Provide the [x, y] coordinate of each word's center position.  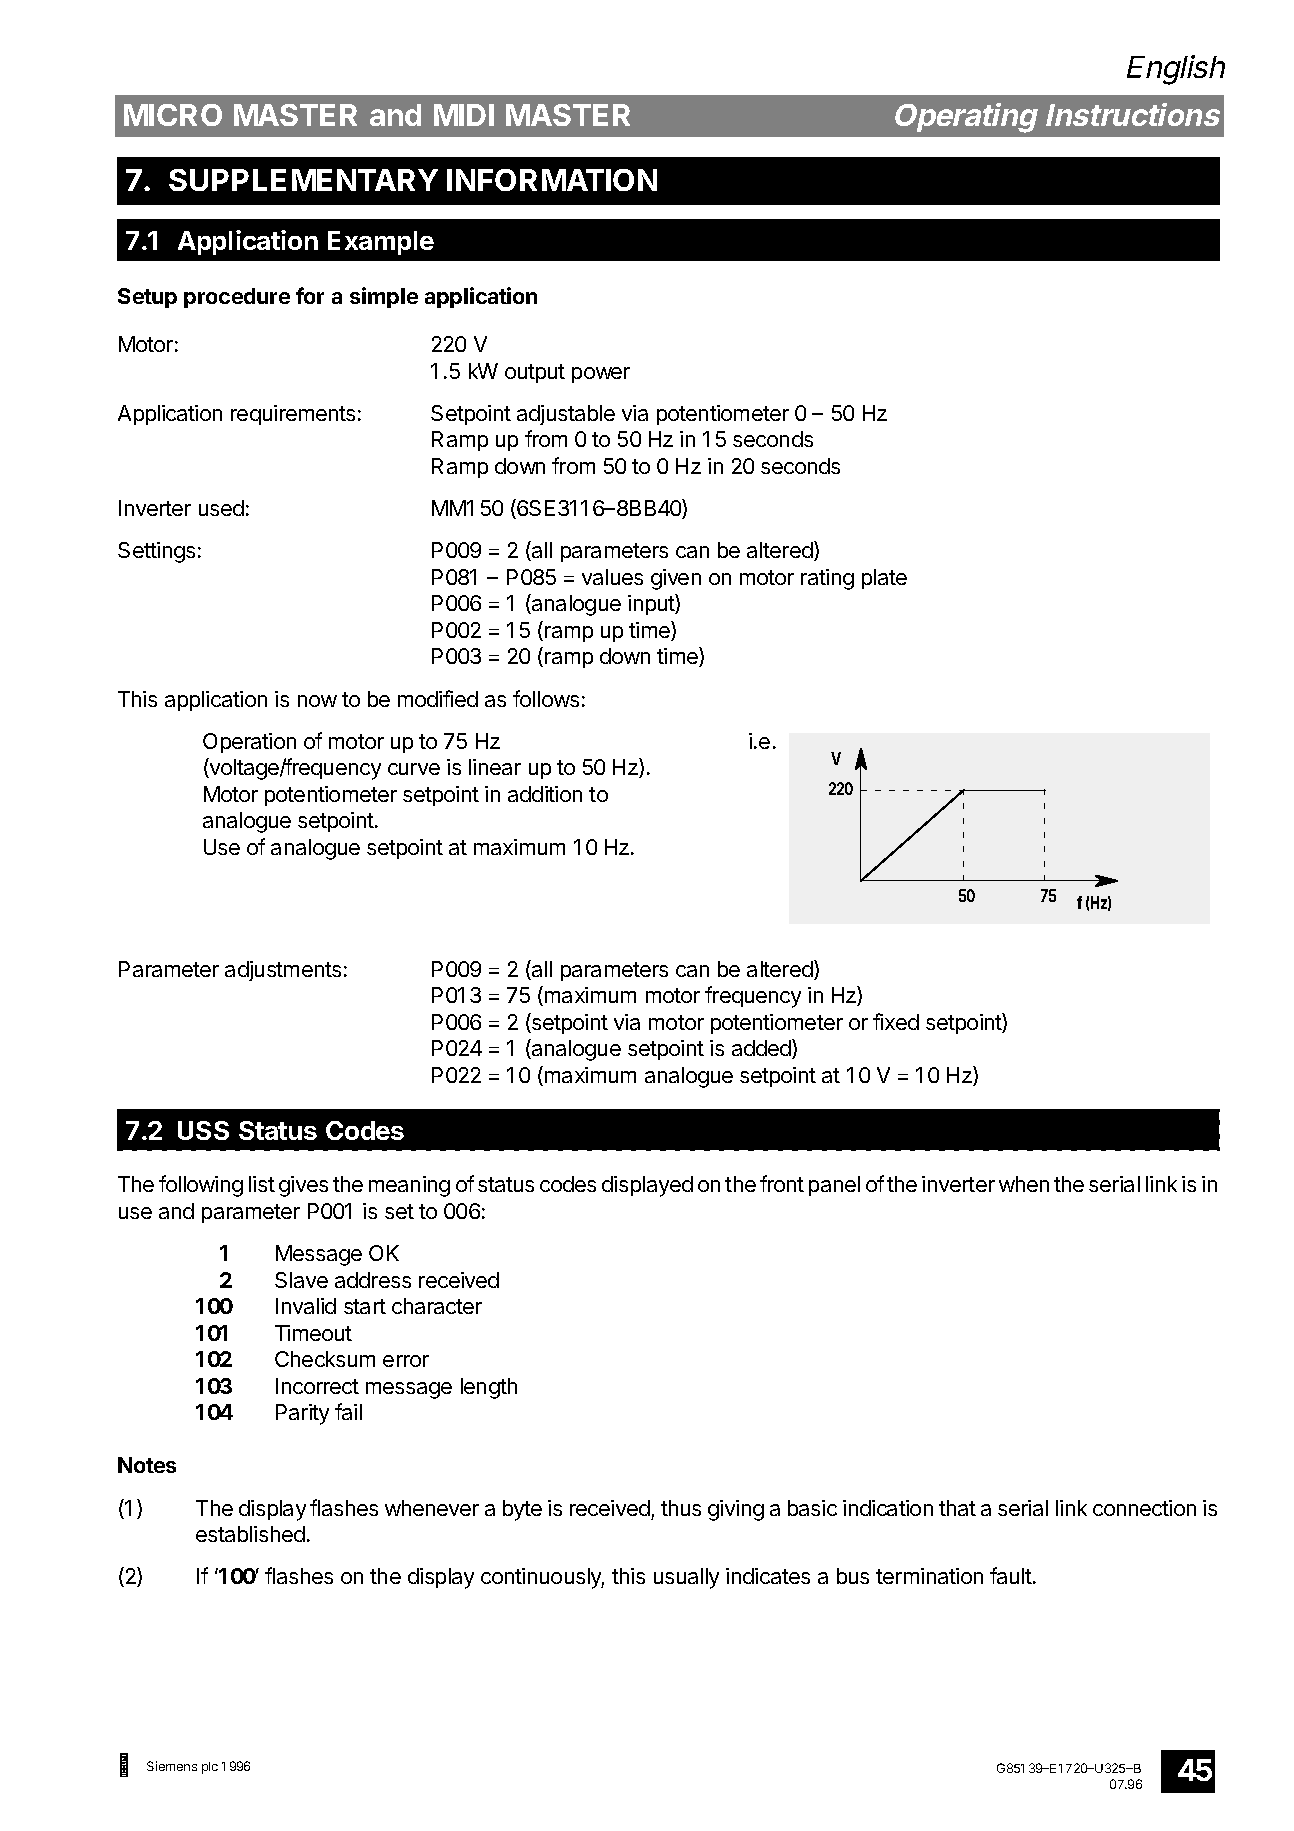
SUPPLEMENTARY [303, 180]
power [601, 375]
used [221, 508]
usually [686, 1578]
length [489, 1388]
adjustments [283, 971]
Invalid [306, 1306]
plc [210, 1768]
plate [884, 579]
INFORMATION [552, 180]
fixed [896, 1021]
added [762, 1049]
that [957, 1508]
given [676, 579]
